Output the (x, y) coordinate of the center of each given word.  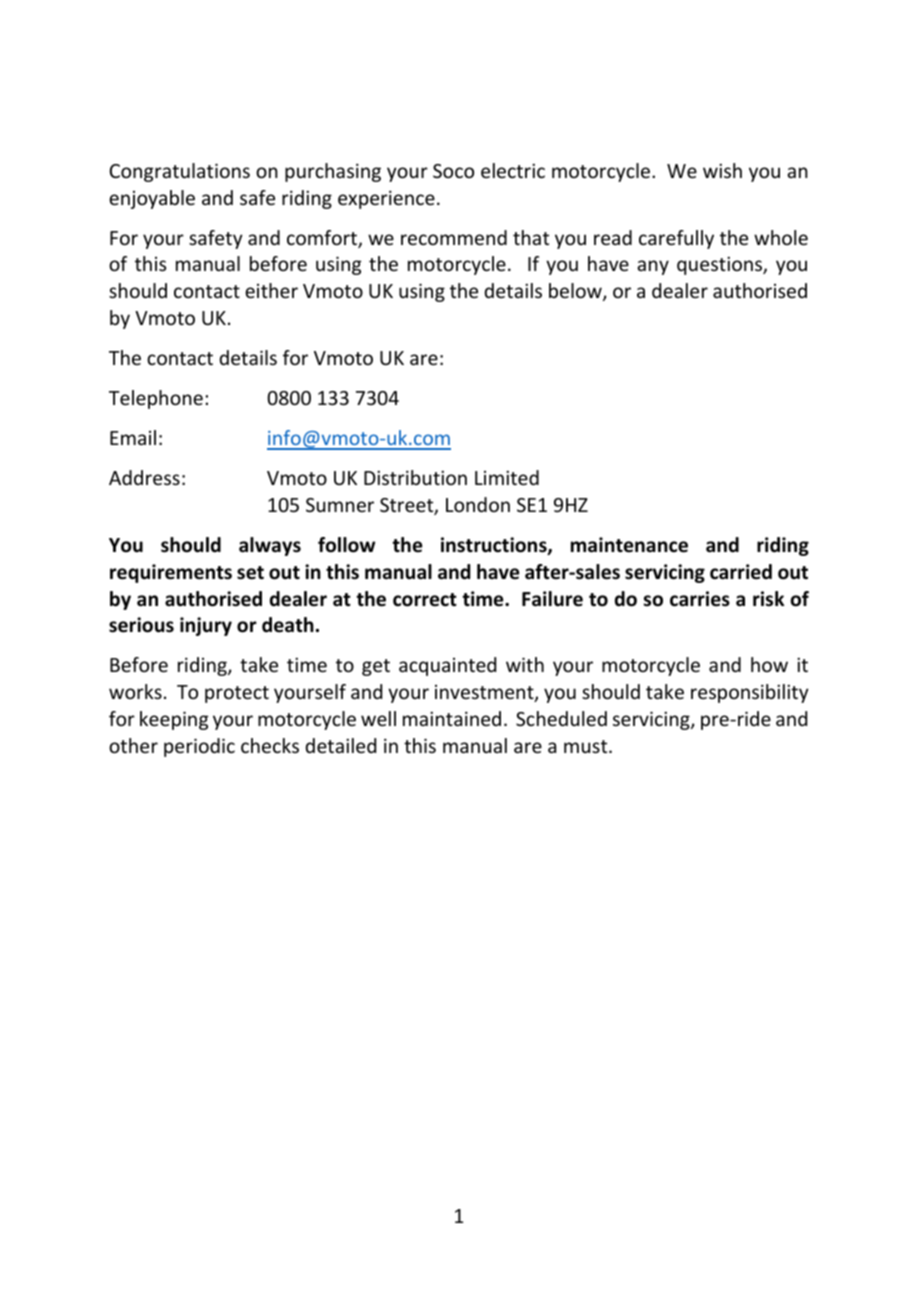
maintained (452, 718)
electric (513, 170)
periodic (199, 747)
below (576, 292)
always (270, 546)
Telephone (156, 399)
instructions (495, 546)
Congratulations (180, 172)
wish (722, 170)
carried (741, 572)
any (653, 267)
